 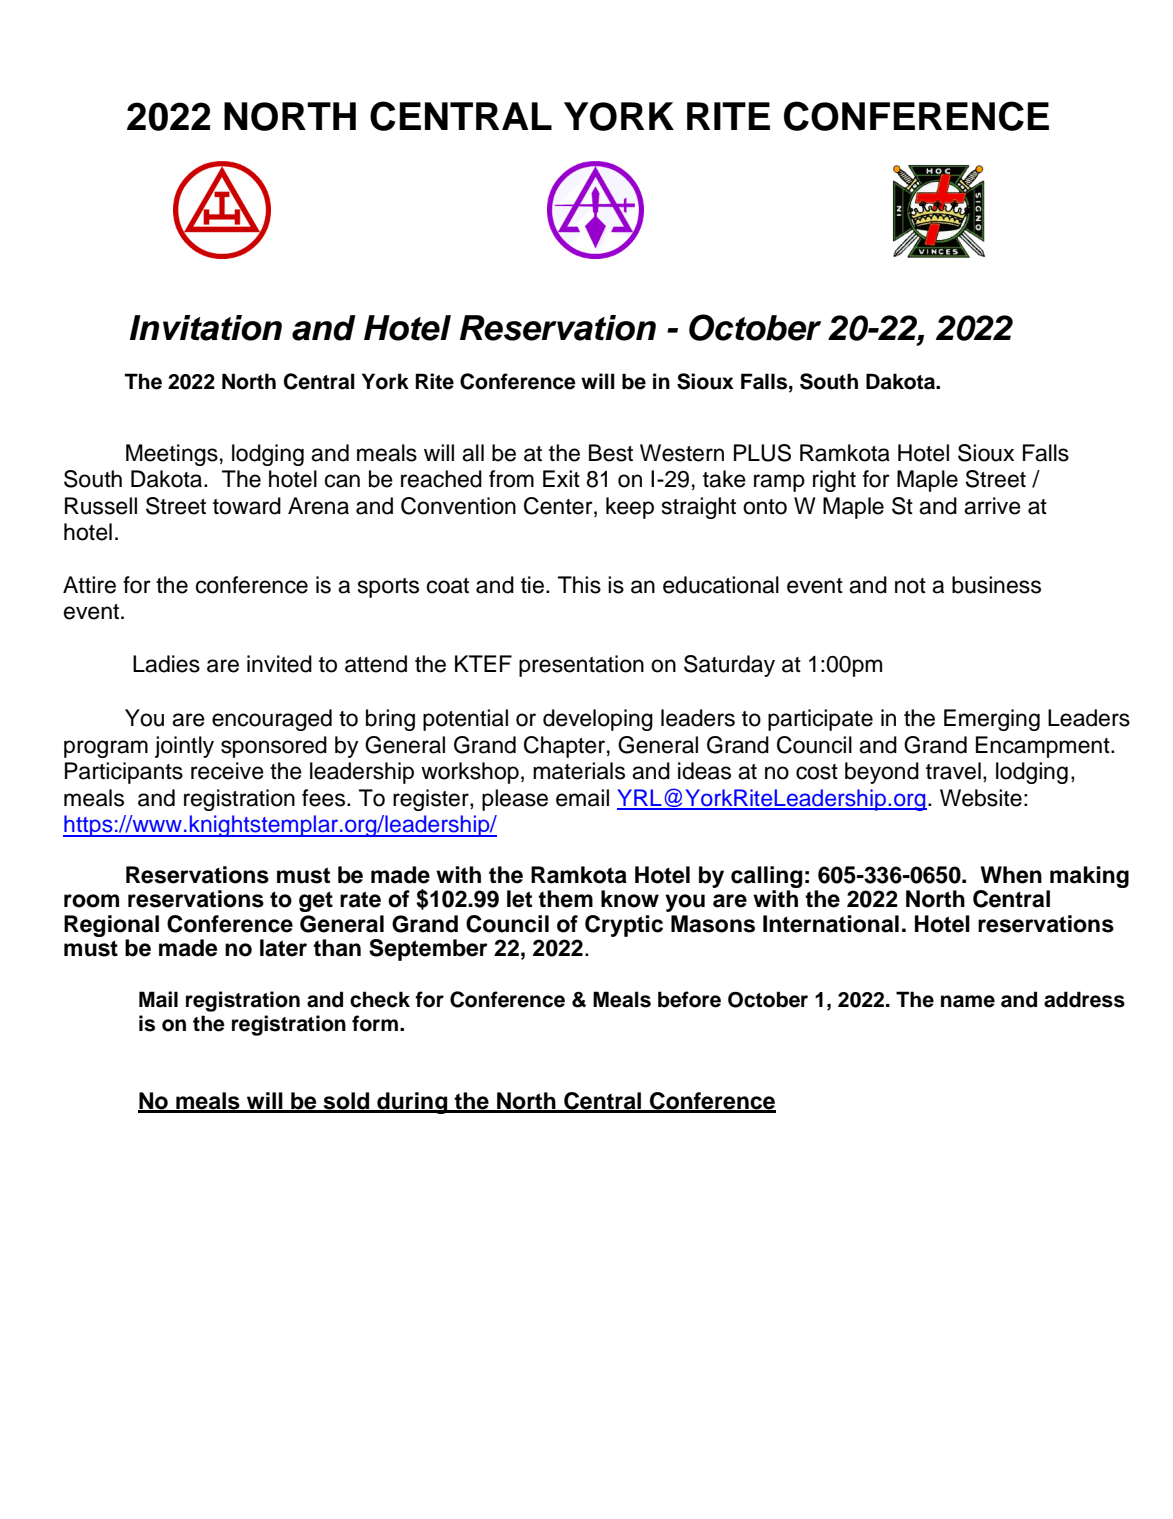 What do you see at coordinates (996, 585) in the screenshot?
I see `business` at bounding box center [996, 585].
